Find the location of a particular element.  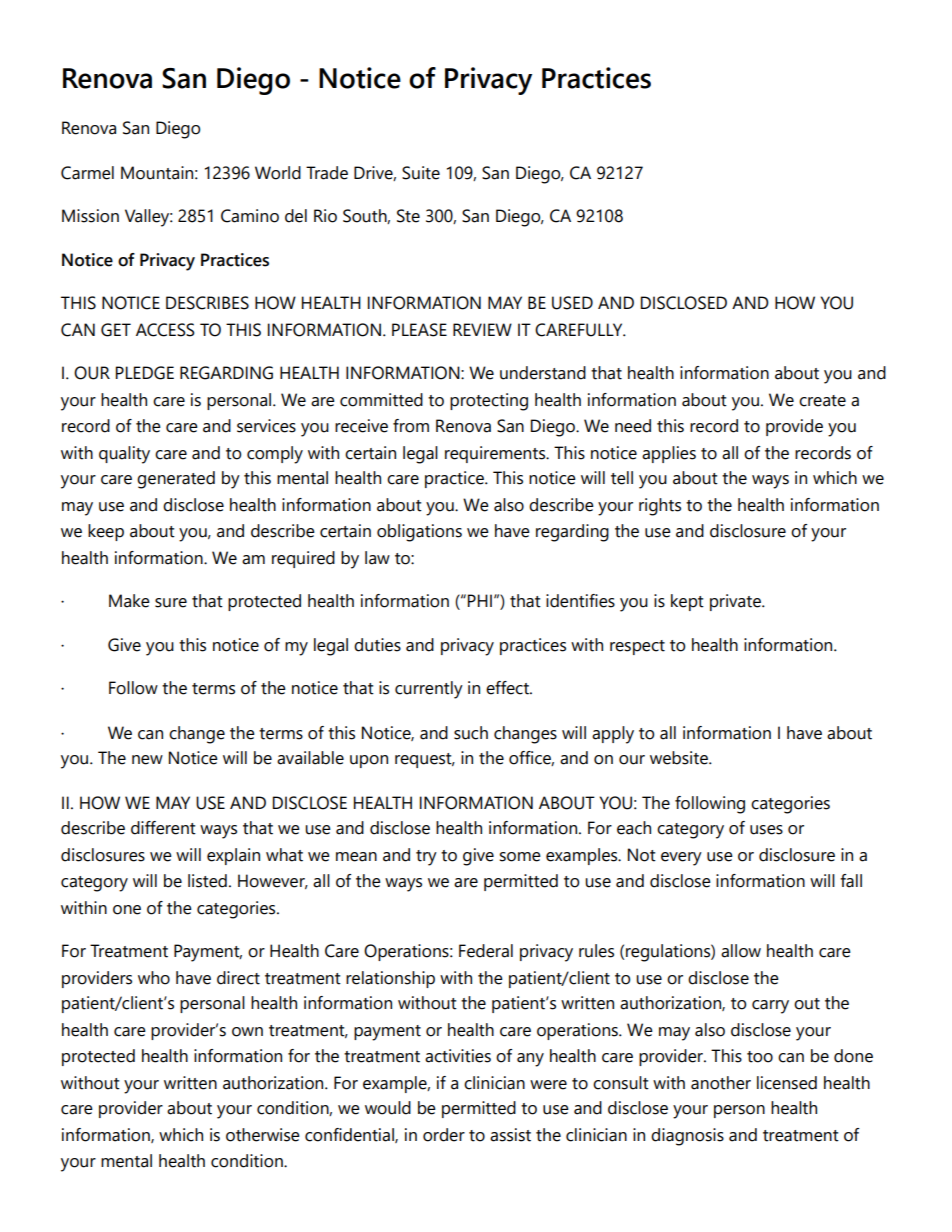

otherwise is located at coordinates (263, 1135).
